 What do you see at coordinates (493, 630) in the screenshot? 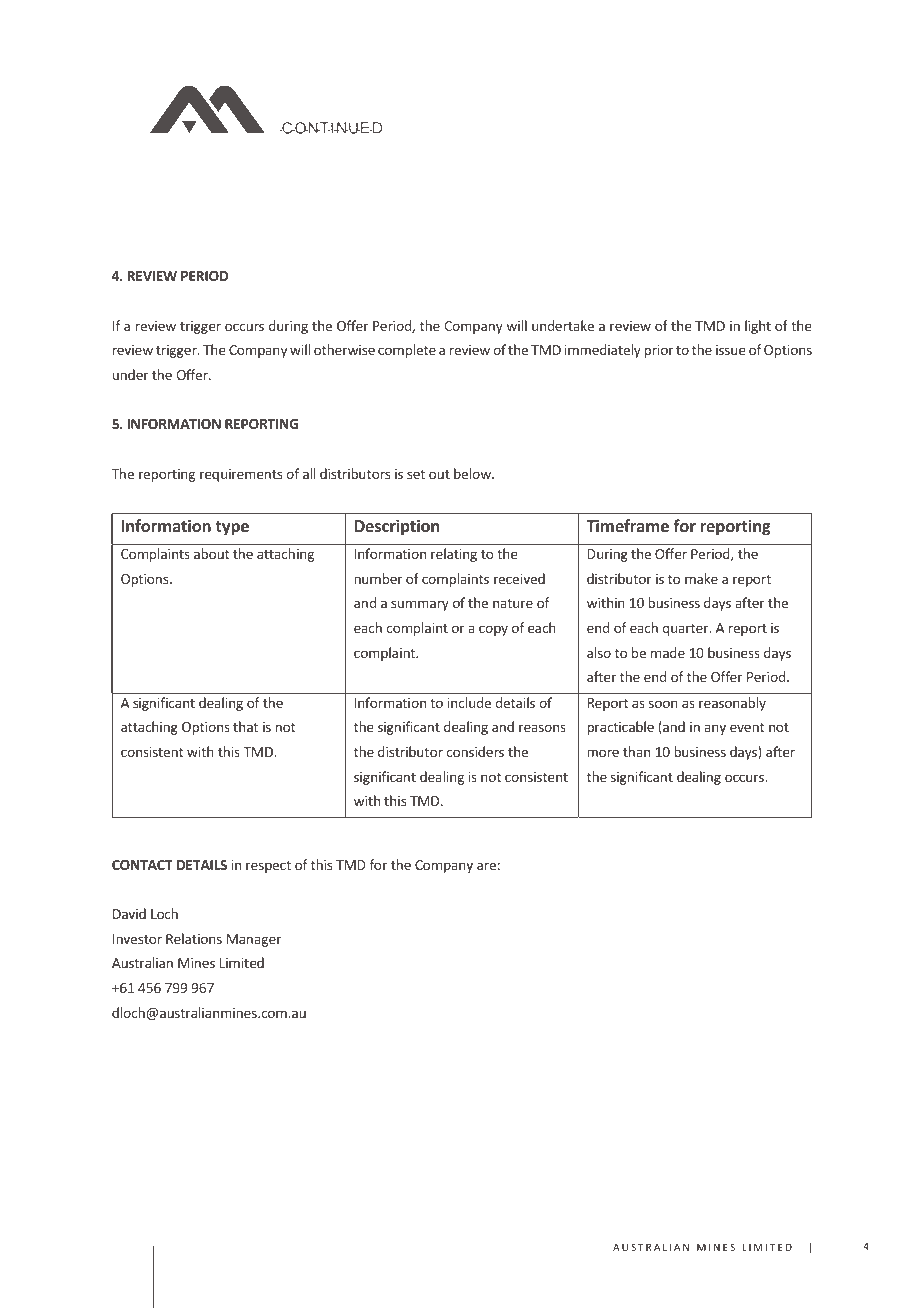
I see `copy` at bounding box center [493, 630].
